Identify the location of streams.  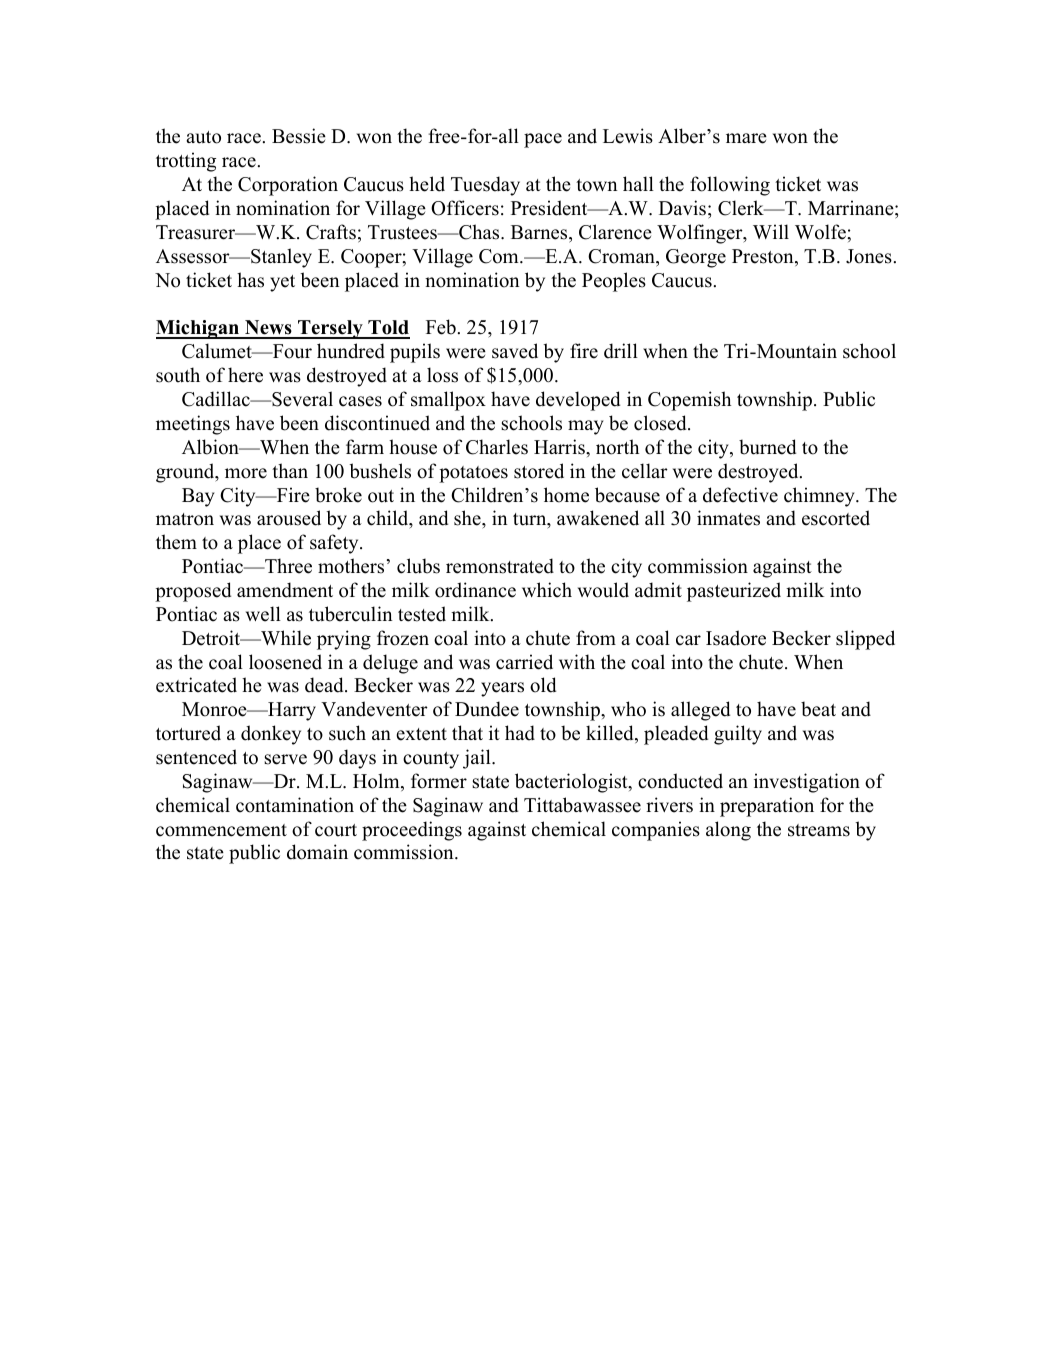
(819, 830).
